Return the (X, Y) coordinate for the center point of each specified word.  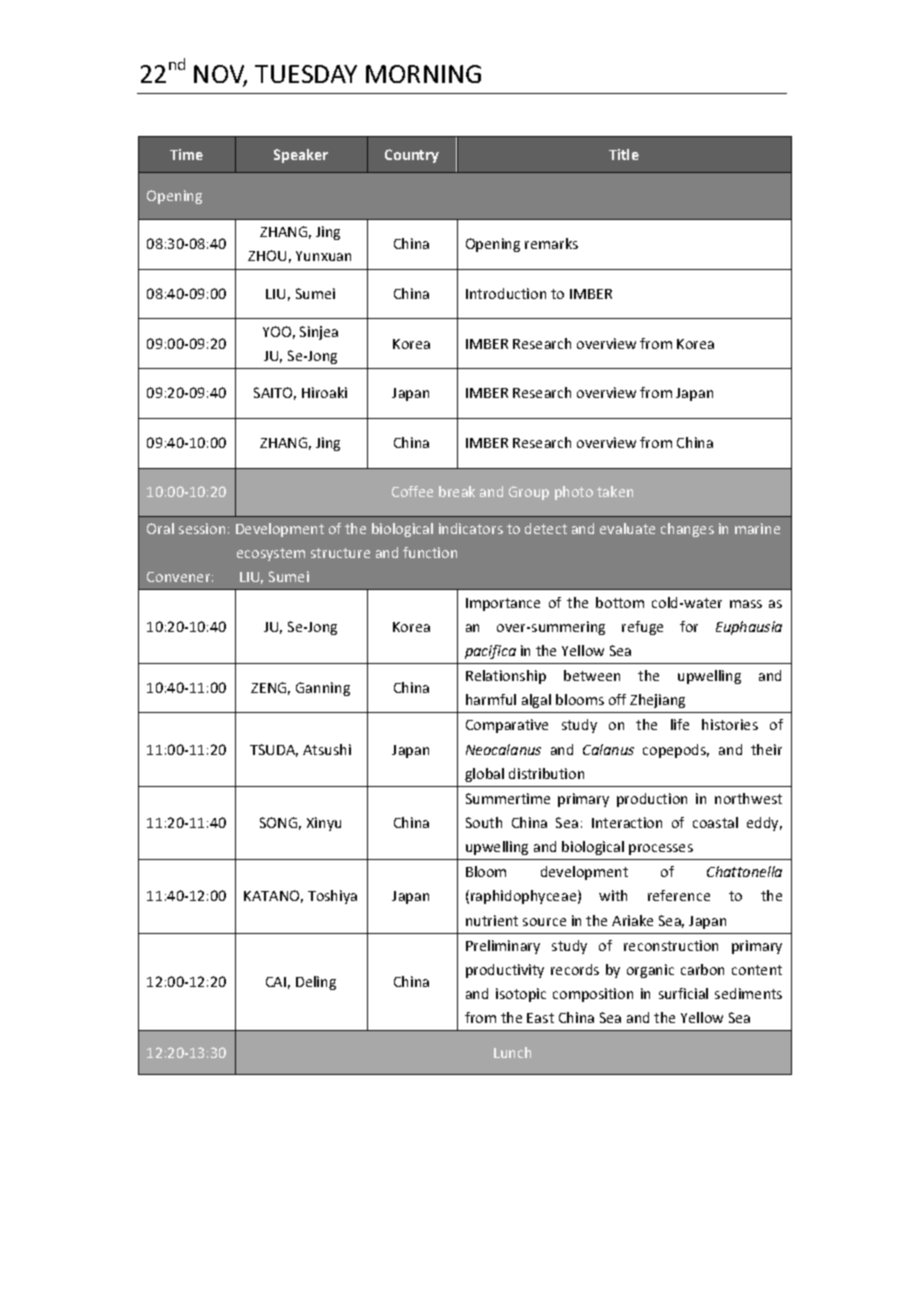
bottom (620, 602)
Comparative (507, 726)
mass (746, 604)
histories (730, 724)
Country (412, 156)
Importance (503, 604)
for (689, 626)
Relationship (506, 677)
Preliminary (503, 947)
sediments (748, 993)
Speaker (301, 156)
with (613, 895)
